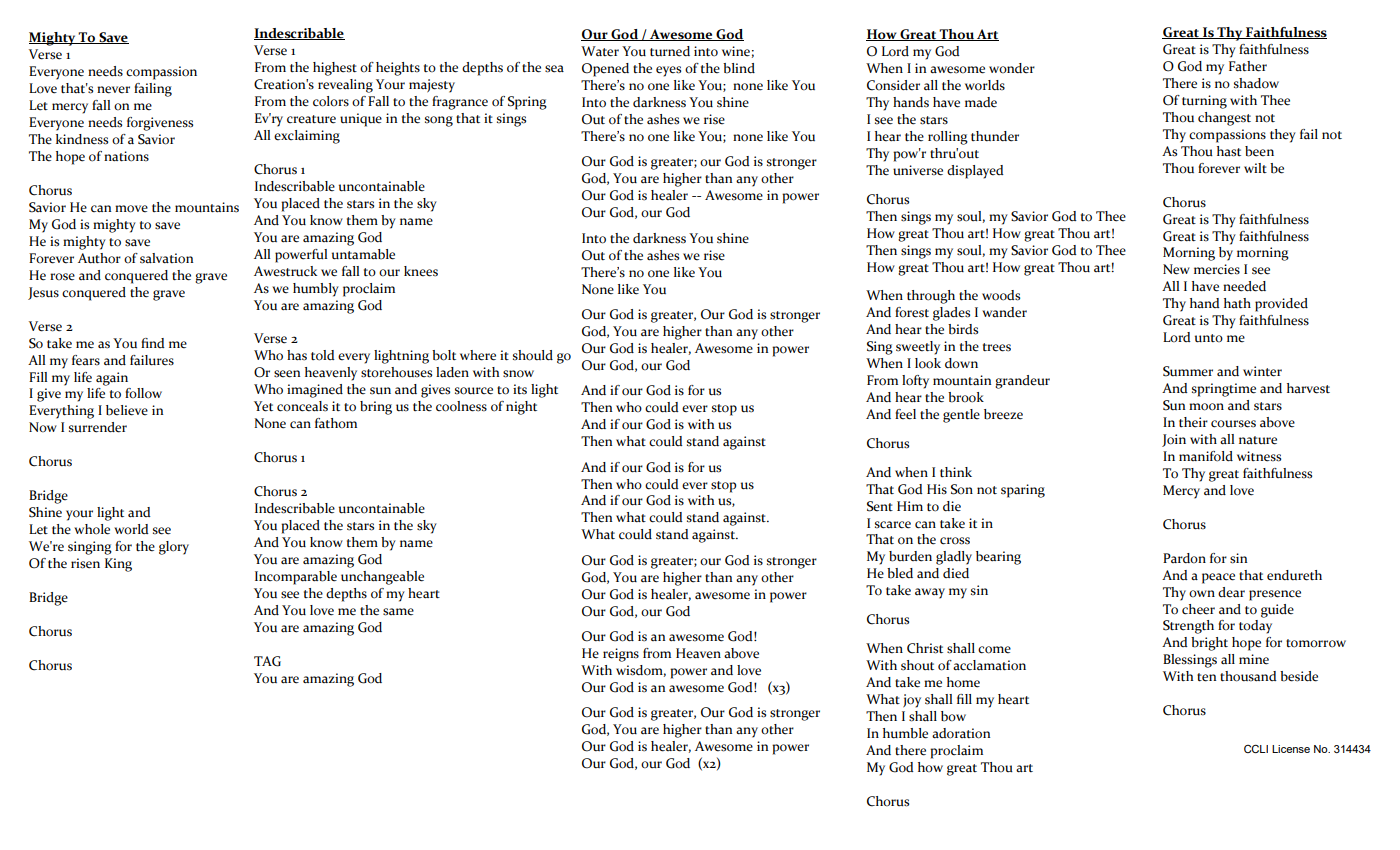 The image size is (1400, 850). I want to click on Father, so click(1248, 66).
